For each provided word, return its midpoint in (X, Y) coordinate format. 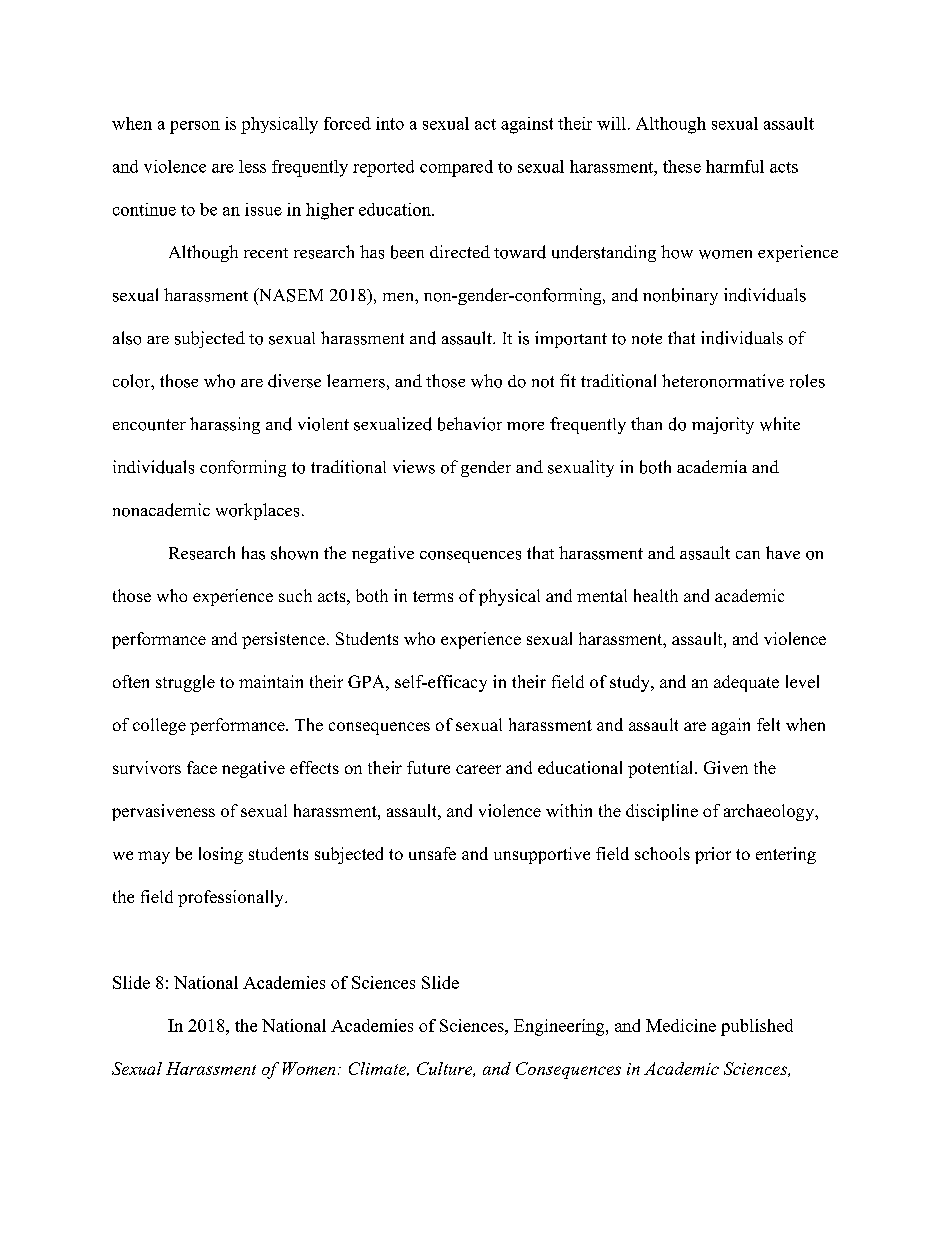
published (757, 1027)
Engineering (560, 1027)
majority (723, 425)
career (478, 769)
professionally (232, 898)
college (159, 726)
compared (456, 168)
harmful (735, 166)
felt (768, 724)
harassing (225, 425)
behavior (470, 424)
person (195, 127)
